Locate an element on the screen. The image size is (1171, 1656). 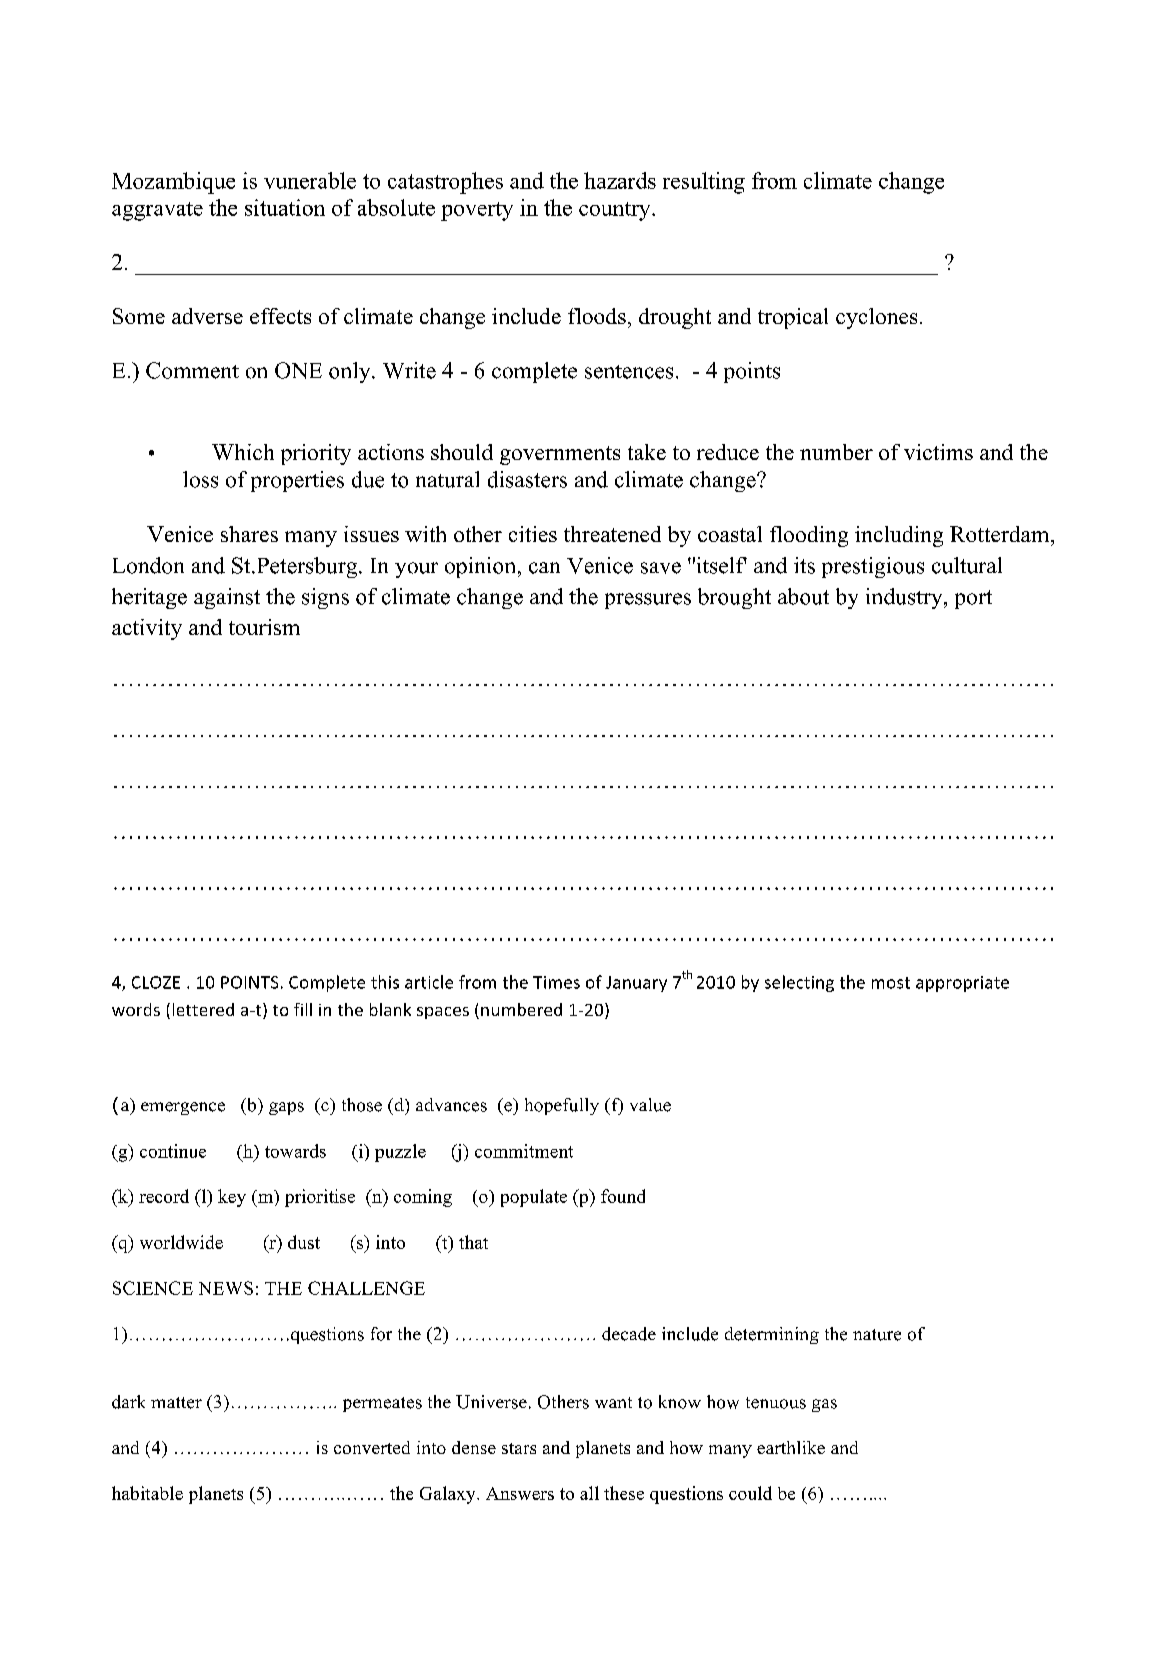
matter is located at coordinates (176, 1403).
